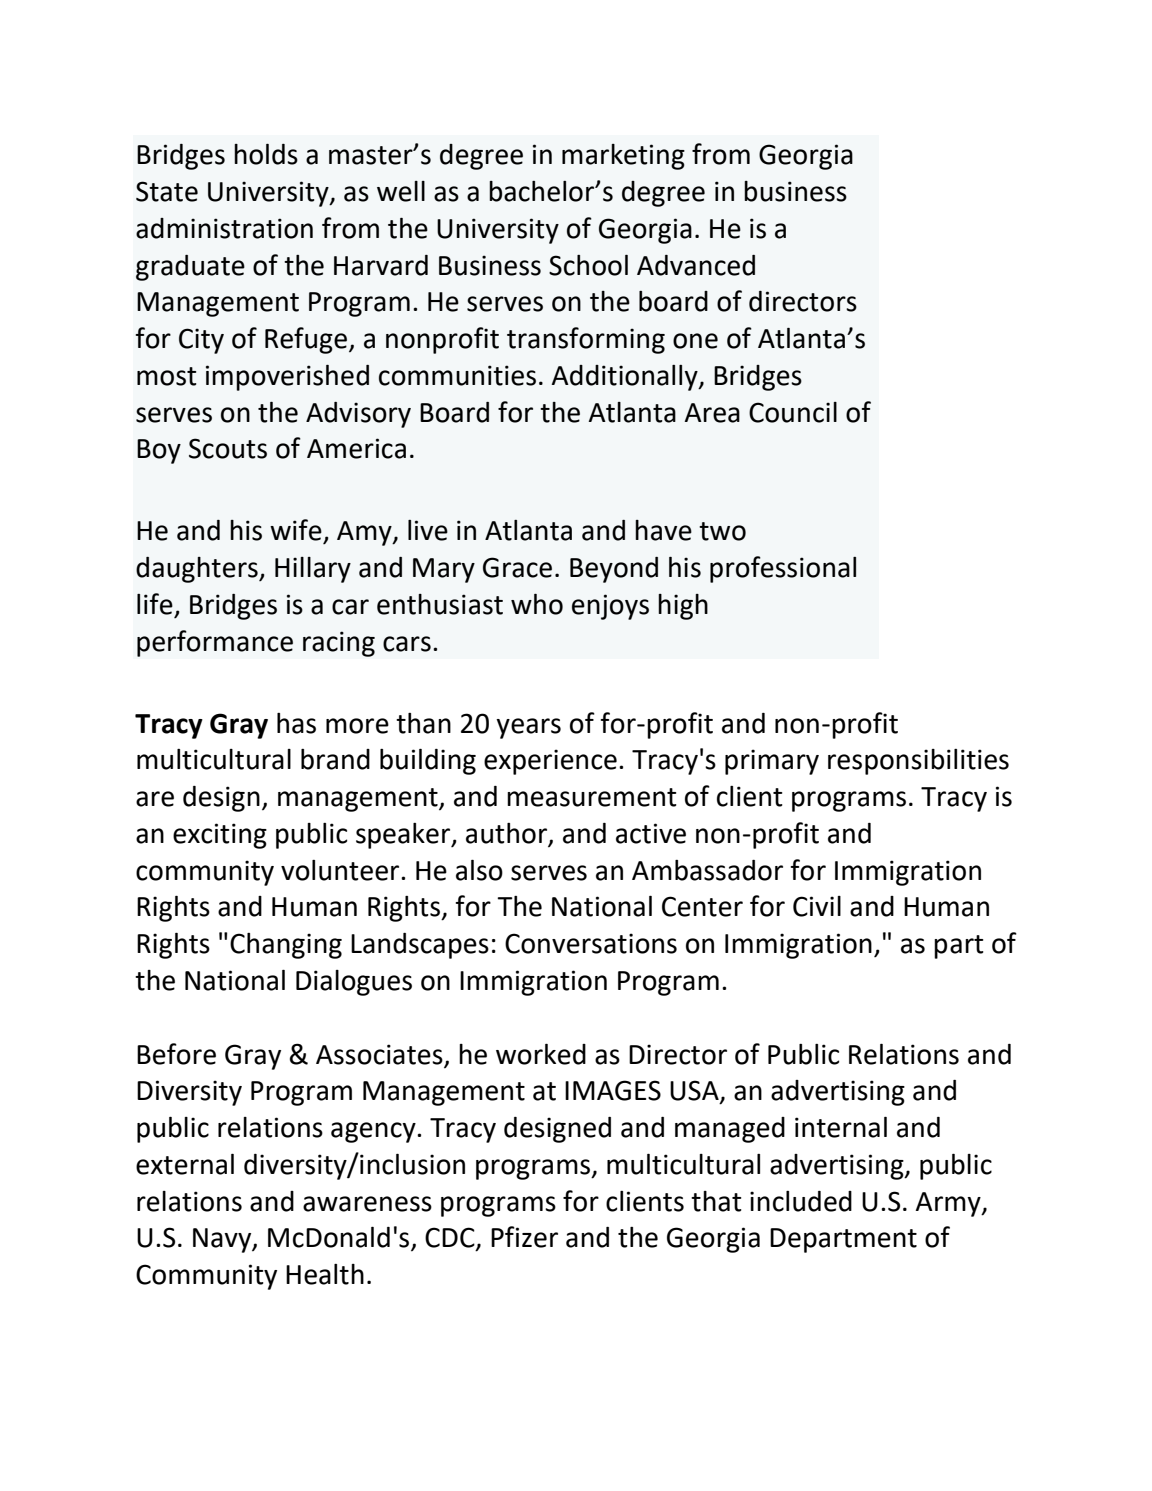  I want to click on marketing, so click(623, 157).
